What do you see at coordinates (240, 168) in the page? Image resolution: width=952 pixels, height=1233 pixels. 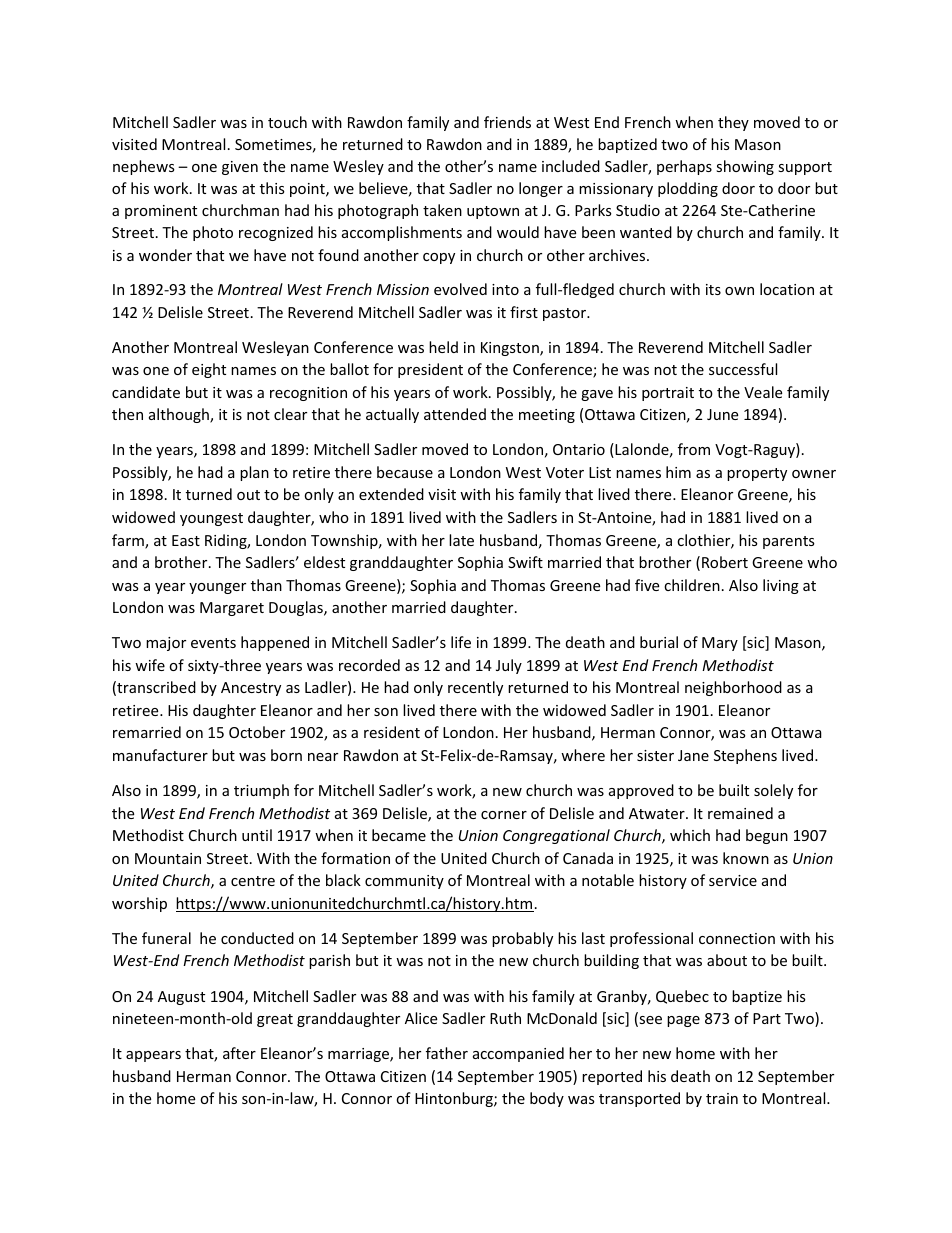 I see `given` at bounding box center [240, 168].
